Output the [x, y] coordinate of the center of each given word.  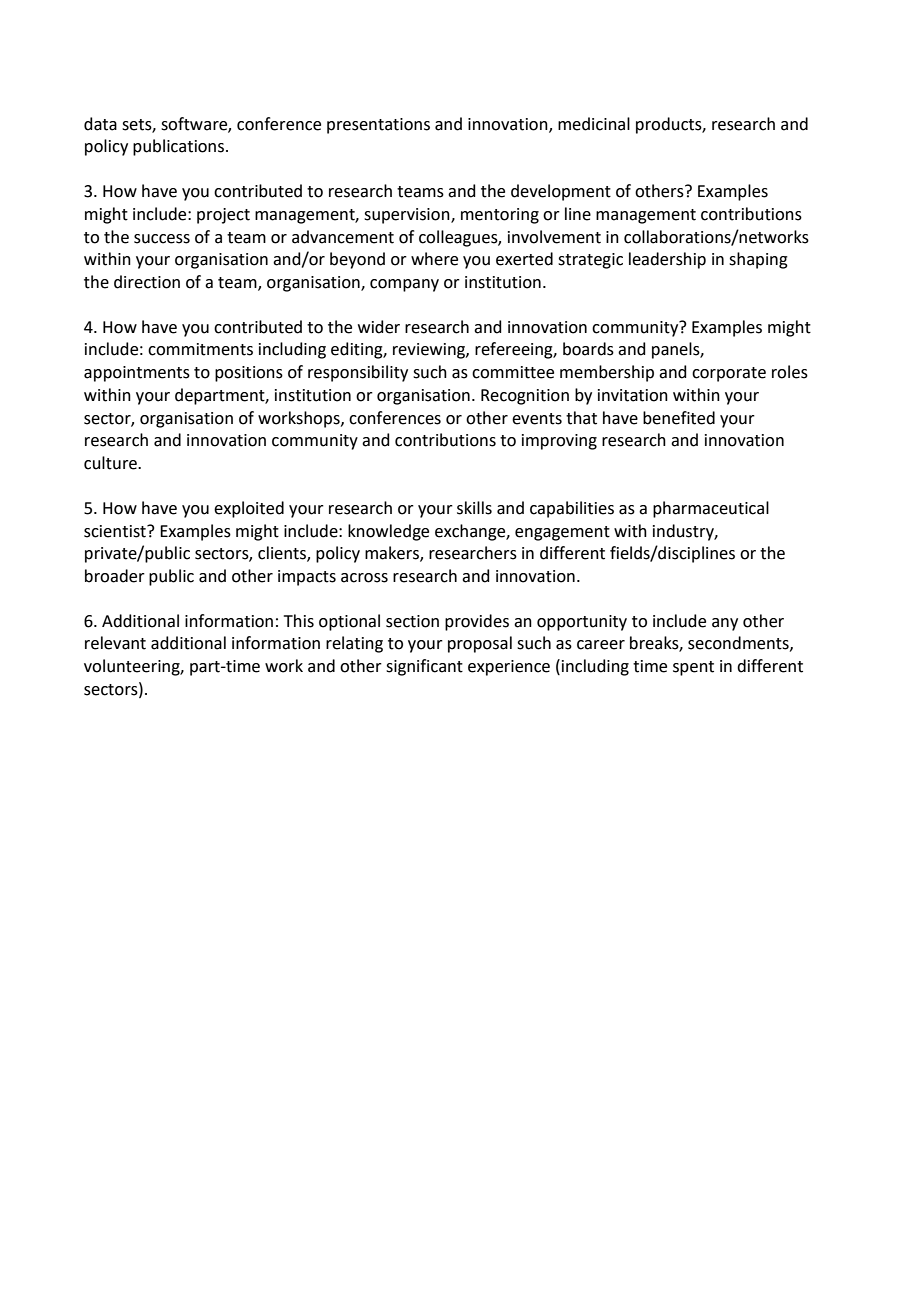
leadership [667, 260]
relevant [115, 643]
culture [111, 463]
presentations [378, 126]
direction [147, 282]
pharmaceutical [711, 509]
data [100, 124]
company [404, 285]
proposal [480, 644]
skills [474, 508]
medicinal [594, 124]
